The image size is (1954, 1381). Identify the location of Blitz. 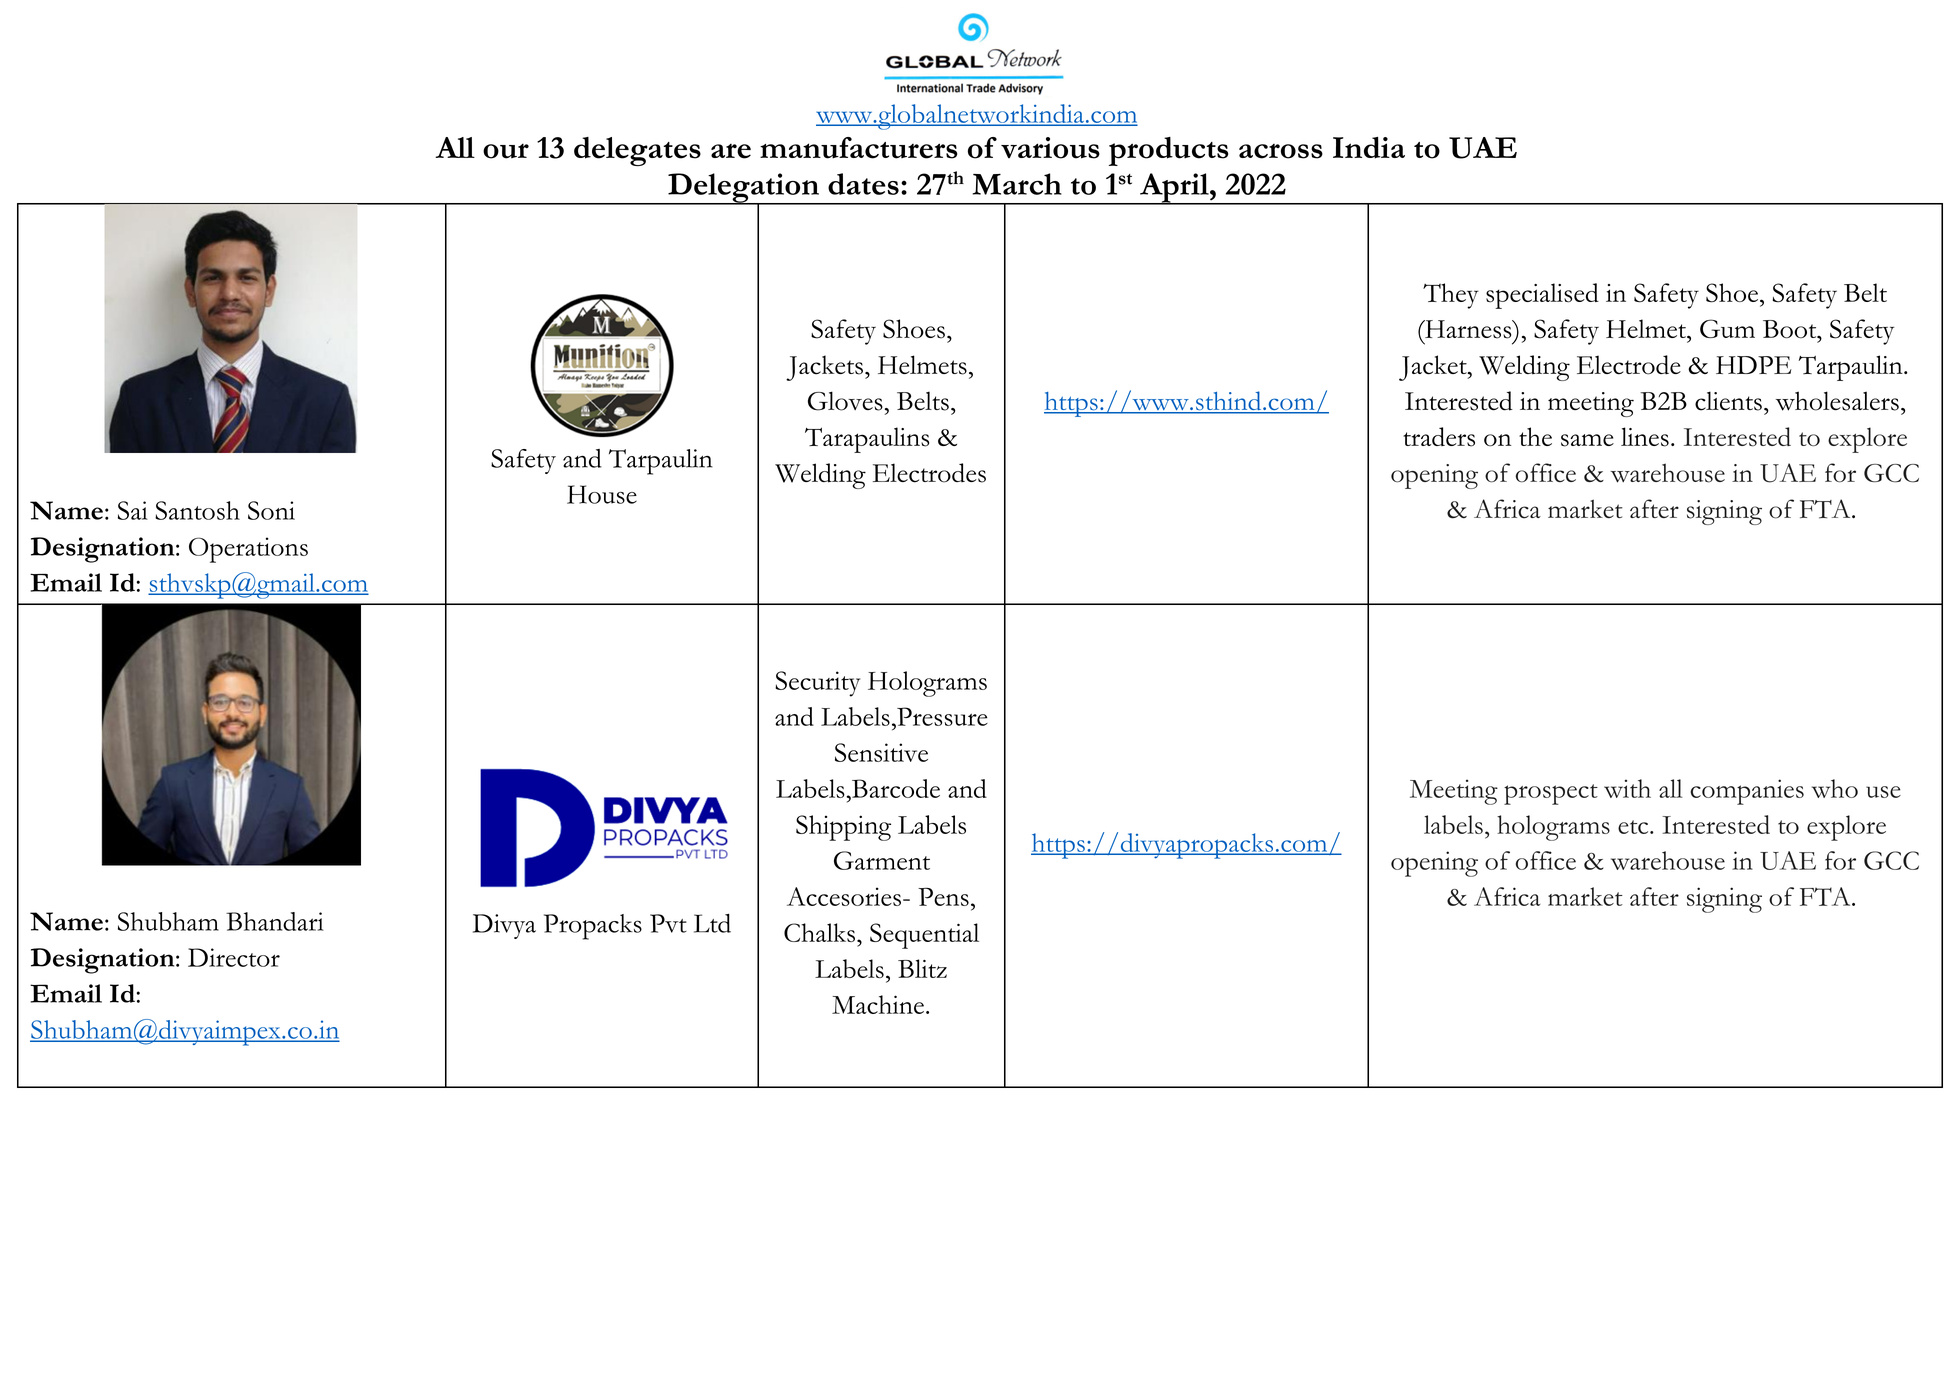
(922, 968).
